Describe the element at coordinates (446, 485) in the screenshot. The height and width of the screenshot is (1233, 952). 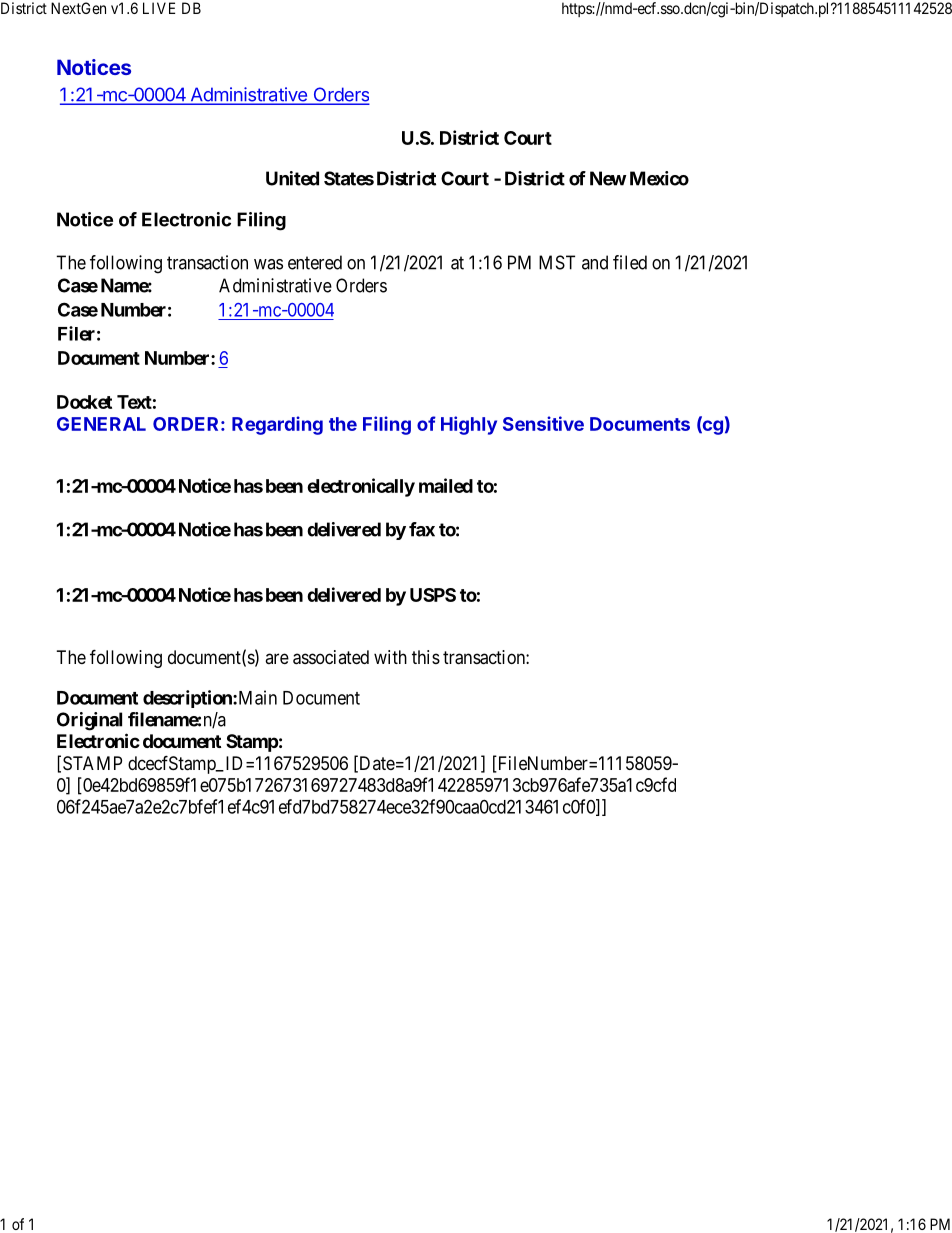
I see `mailed` at that location.
